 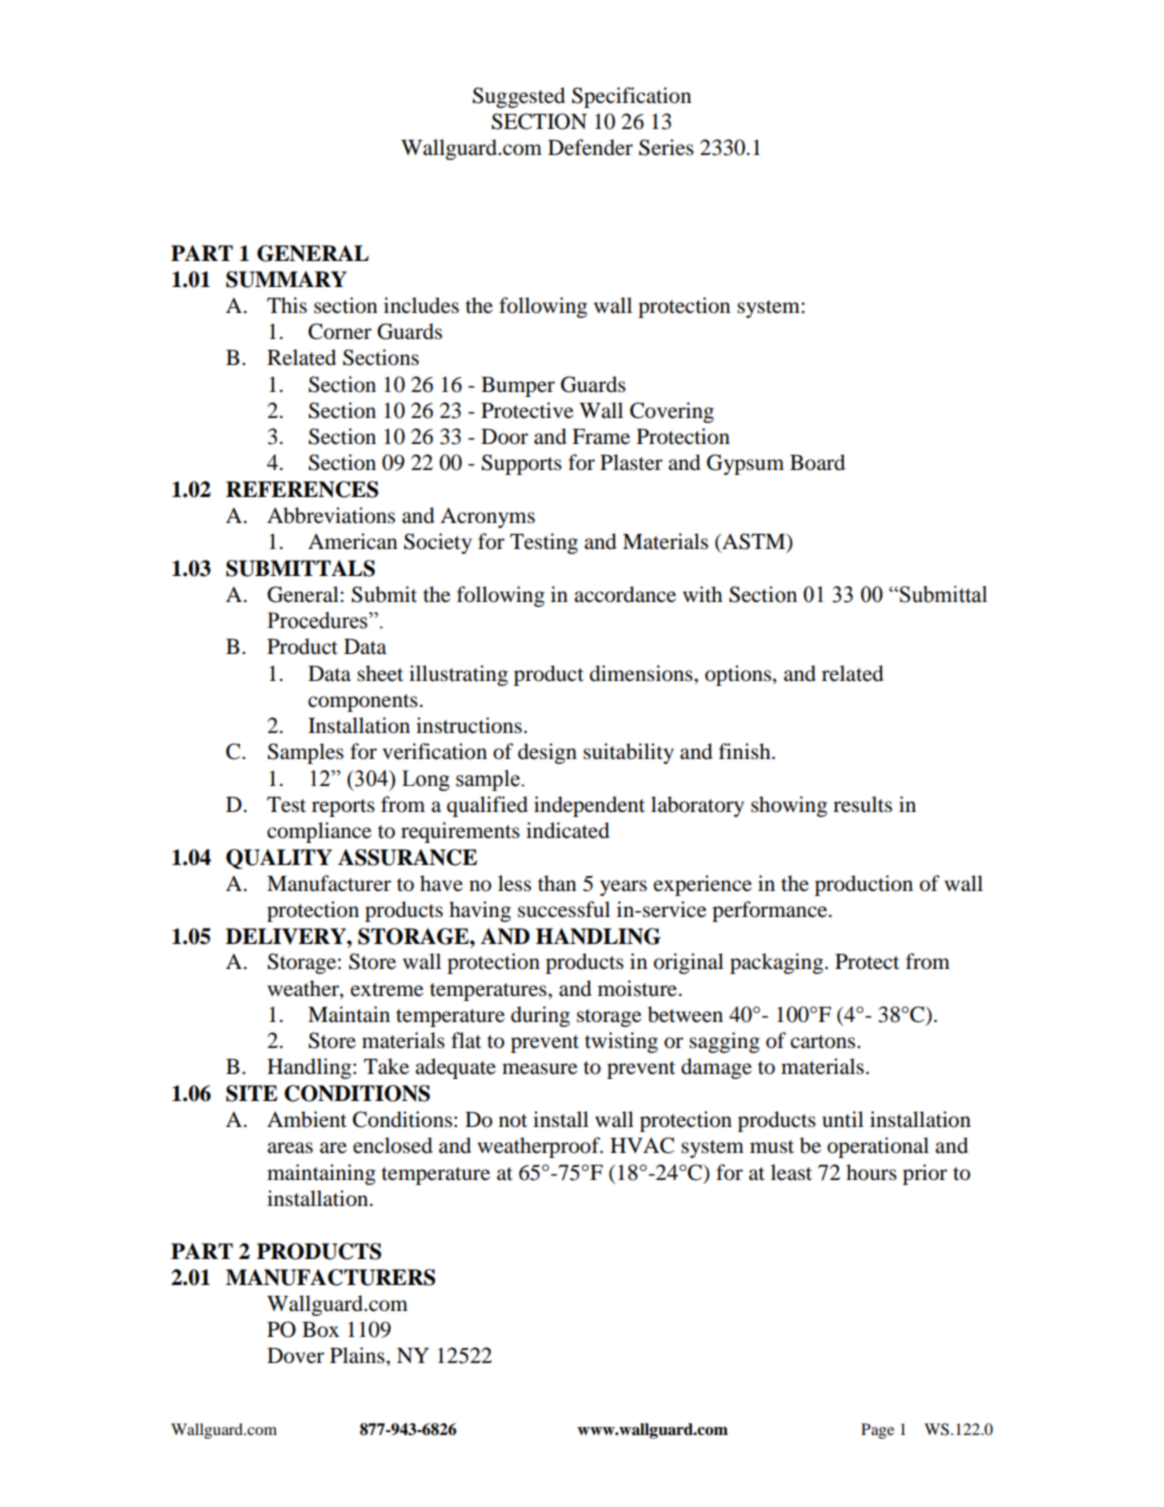 I want to click on Defender, so click(x=590, y=147).
